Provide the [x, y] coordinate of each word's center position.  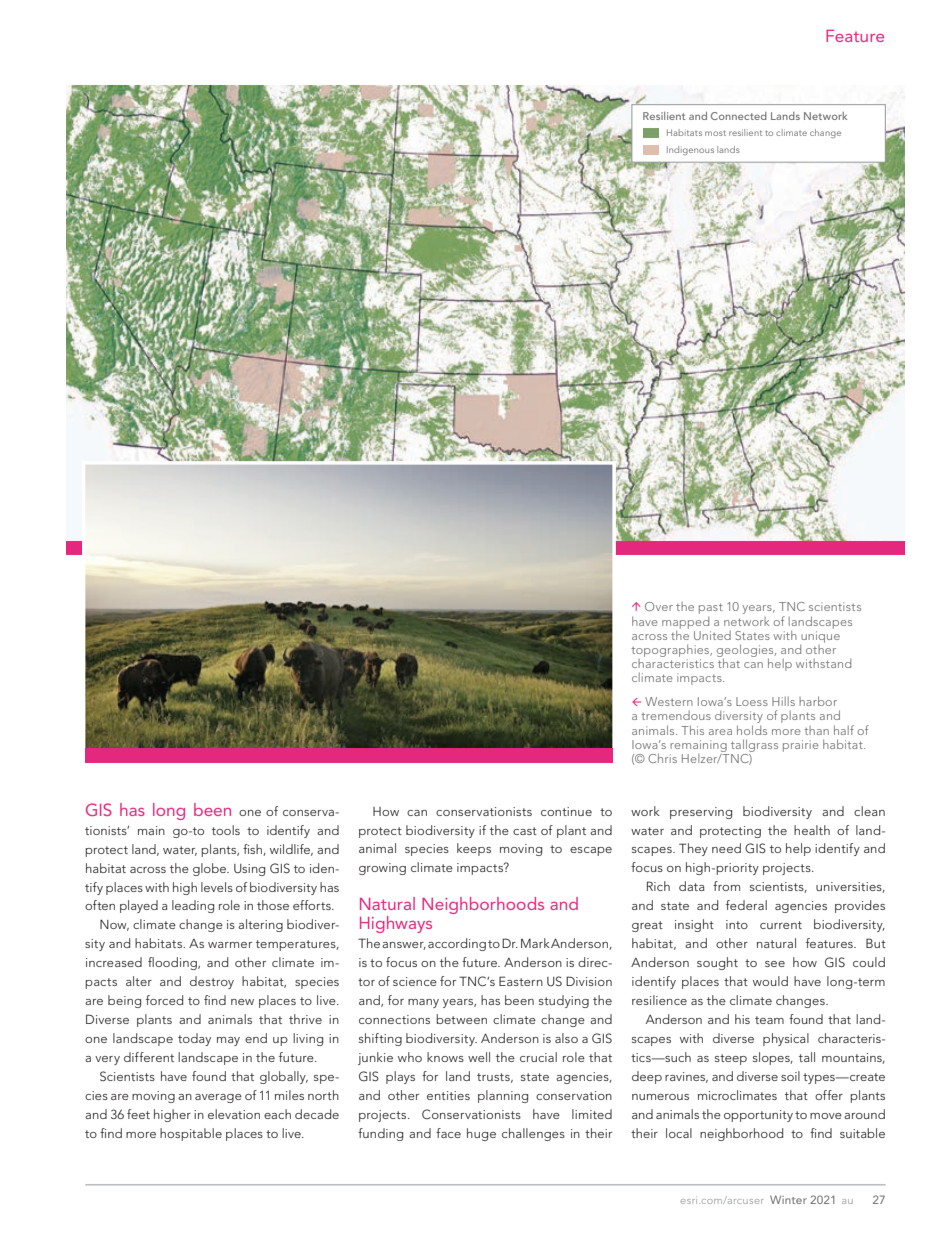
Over [659, 606]
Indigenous [690, 150]
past [711, 608]
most [715, 133]
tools [226, 830]
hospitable [191, 1134]
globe [211, 869]
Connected [739, 116]
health [812, 830]
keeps [474, 849]
